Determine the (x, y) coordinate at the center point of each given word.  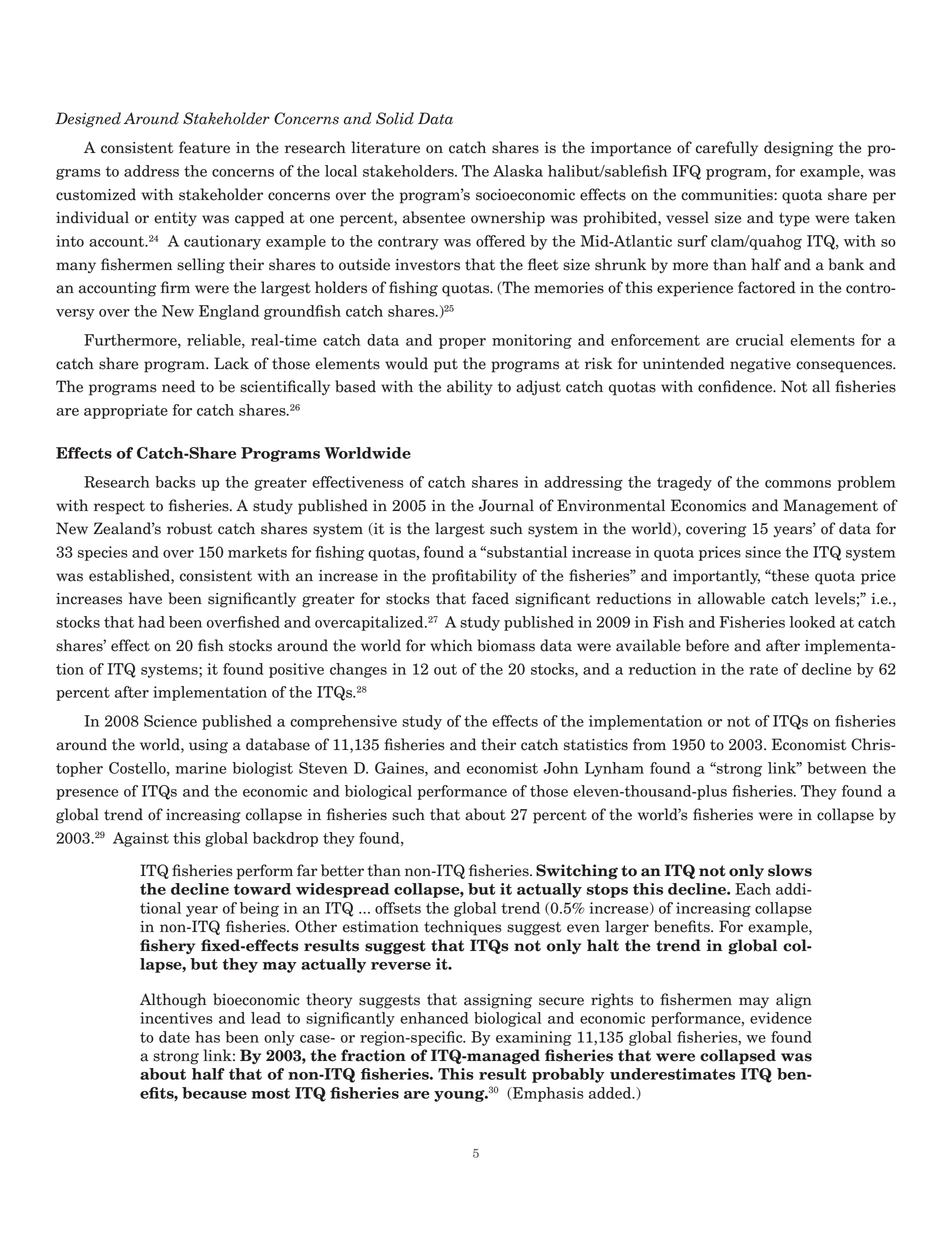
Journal (506, 505)
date (174, 1037)
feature (204, 147)
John (560, 768)
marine (200, 768)
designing (798, 149)
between (837, 768)
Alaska (518, 171)
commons (798, 484)
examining (534, 1038)
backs (175, 482)
